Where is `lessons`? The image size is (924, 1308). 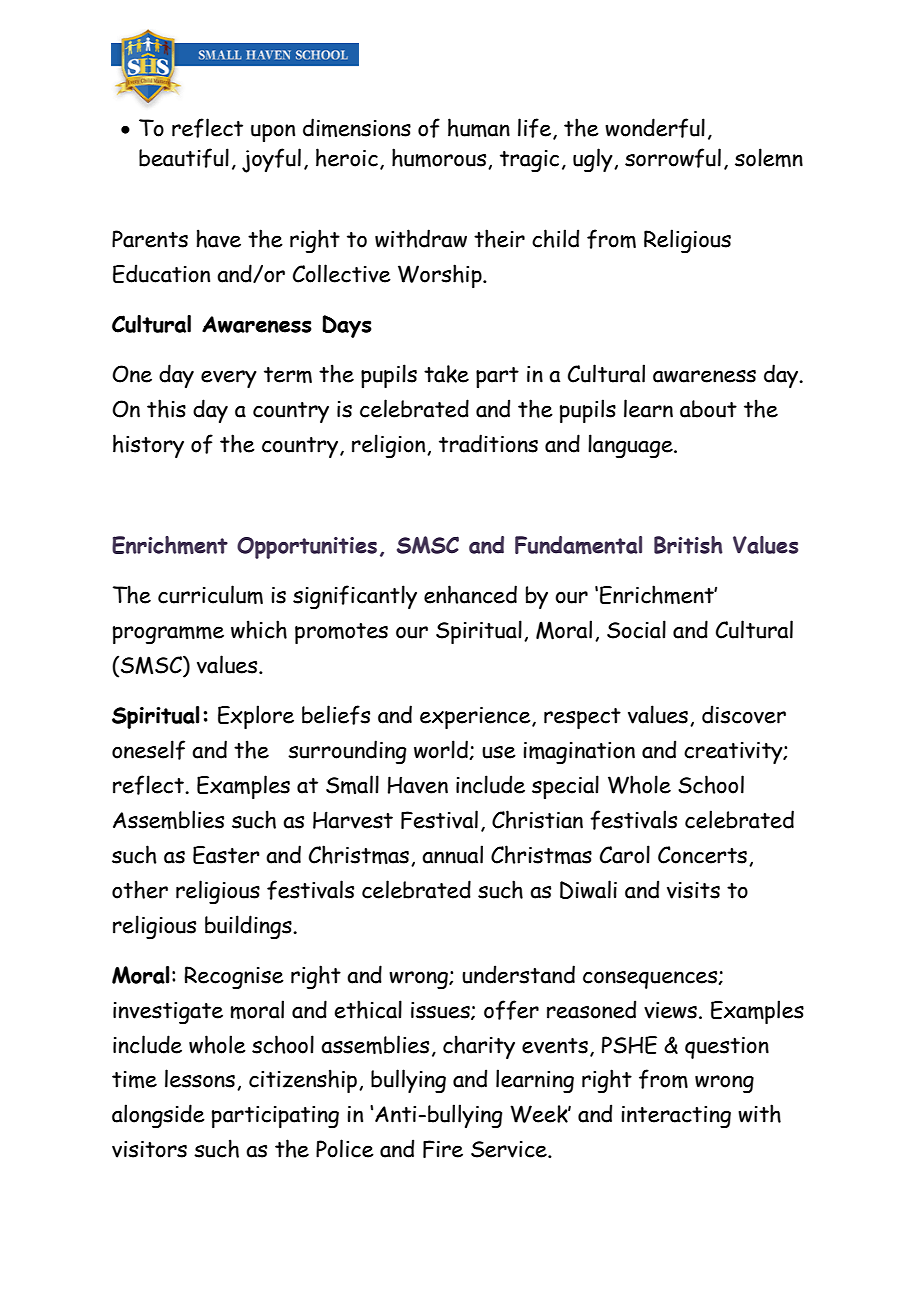
lessons is located at coordinates (200, 1078).
